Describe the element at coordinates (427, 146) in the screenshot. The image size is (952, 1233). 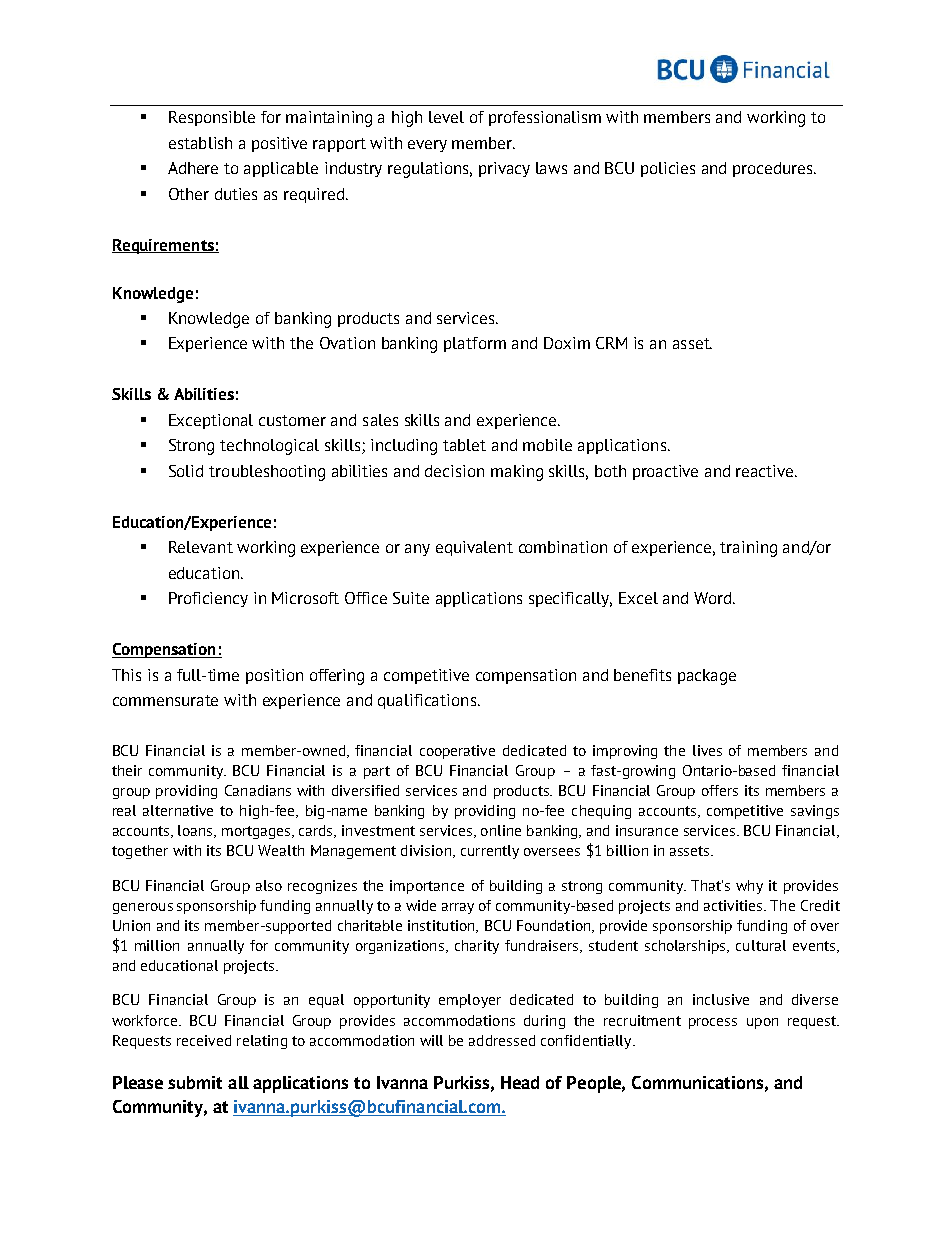
I see `every` at that location.
